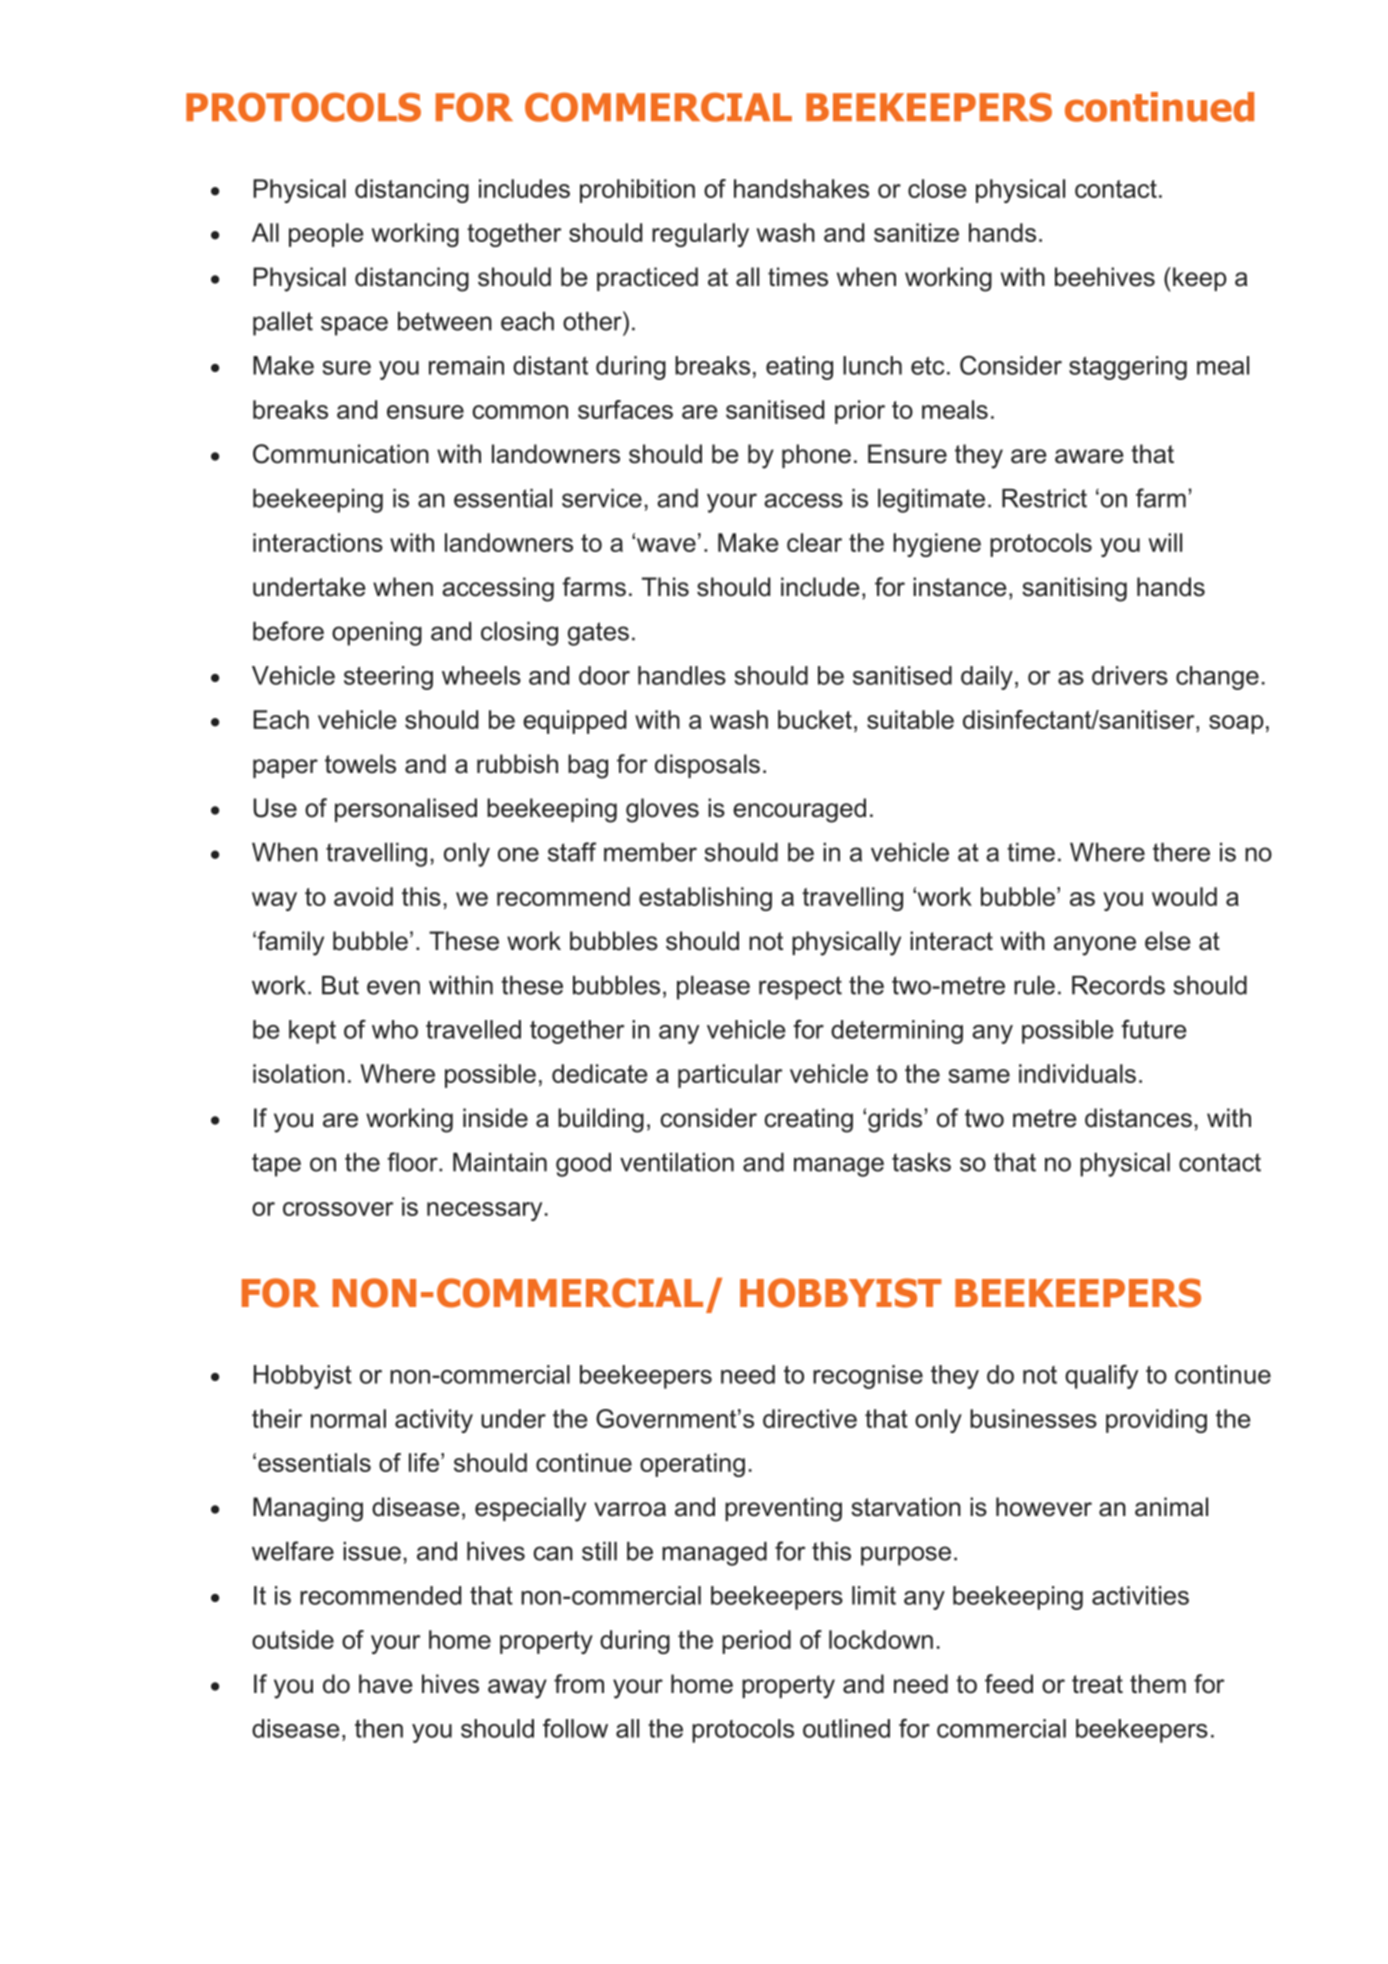 The width and height of the screenshot is (1388, 1964). What do you see at coordinates (326, 235) in the screenshot?
I see `people` at bounding box center [326, 235].
